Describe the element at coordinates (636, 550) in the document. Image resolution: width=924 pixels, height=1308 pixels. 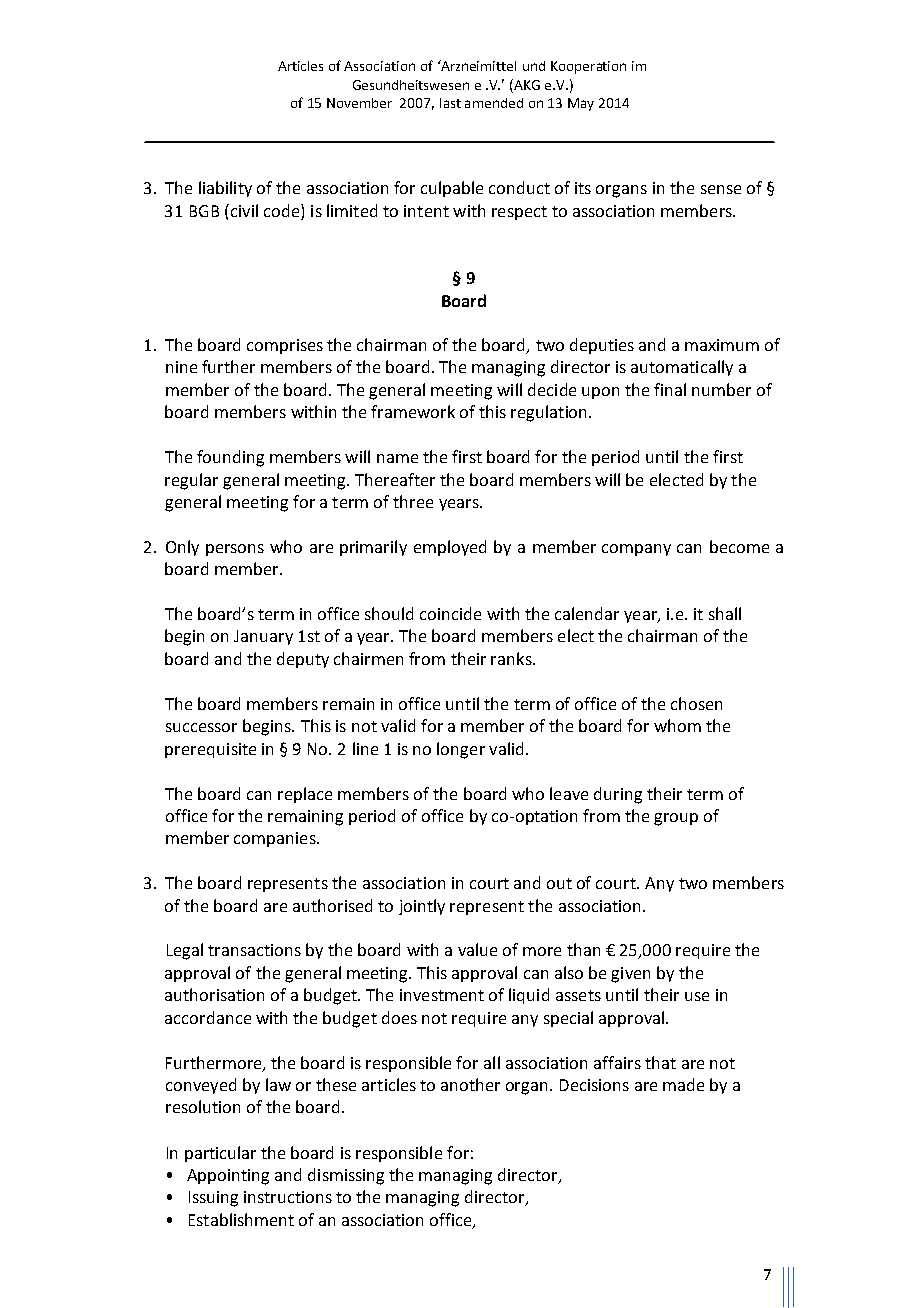
I see `company` at that location.
